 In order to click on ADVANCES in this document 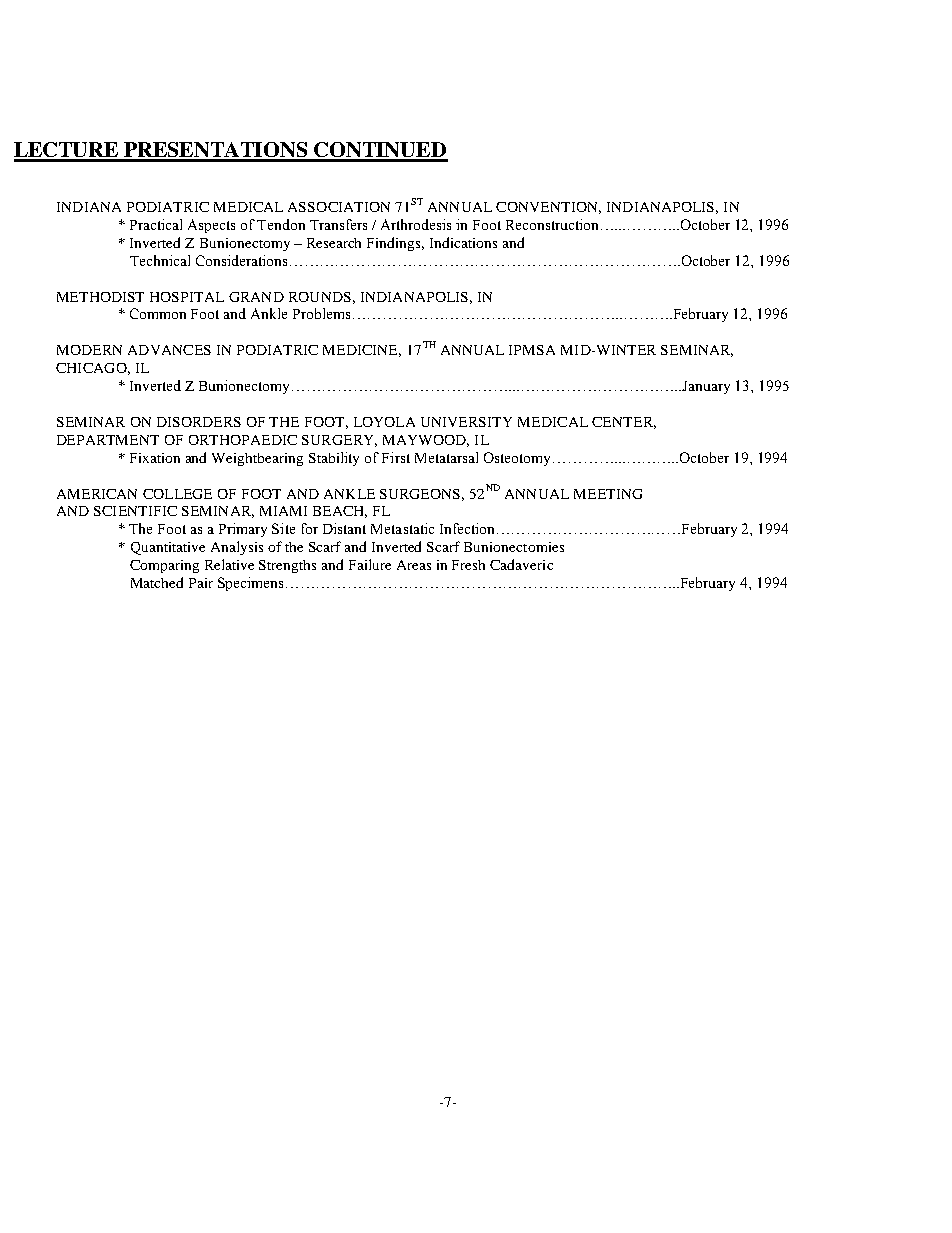, I will do `click(169, 350)`.
